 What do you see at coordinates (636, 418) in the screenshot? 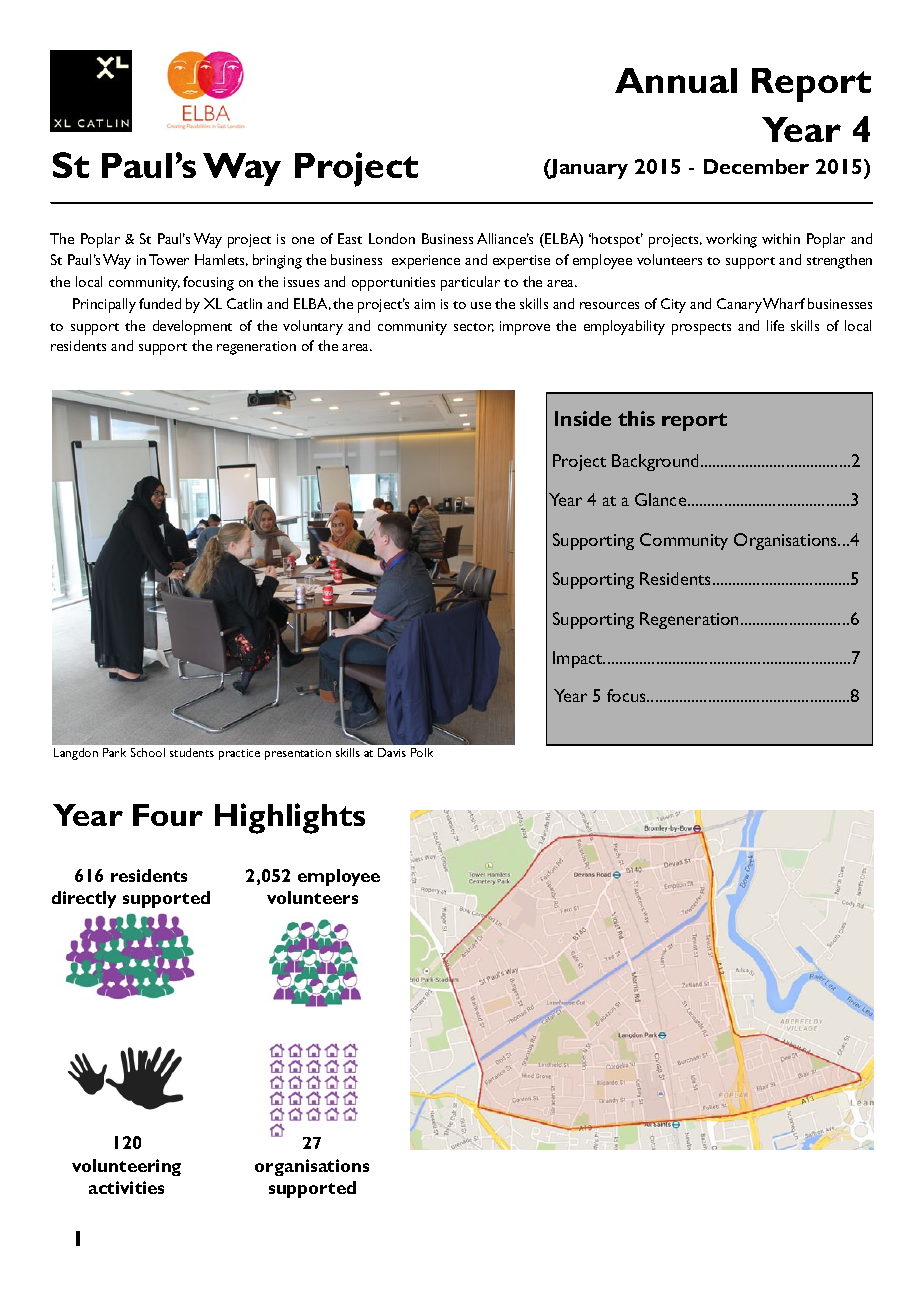
I see `this` at bounding box center [636, 418].
